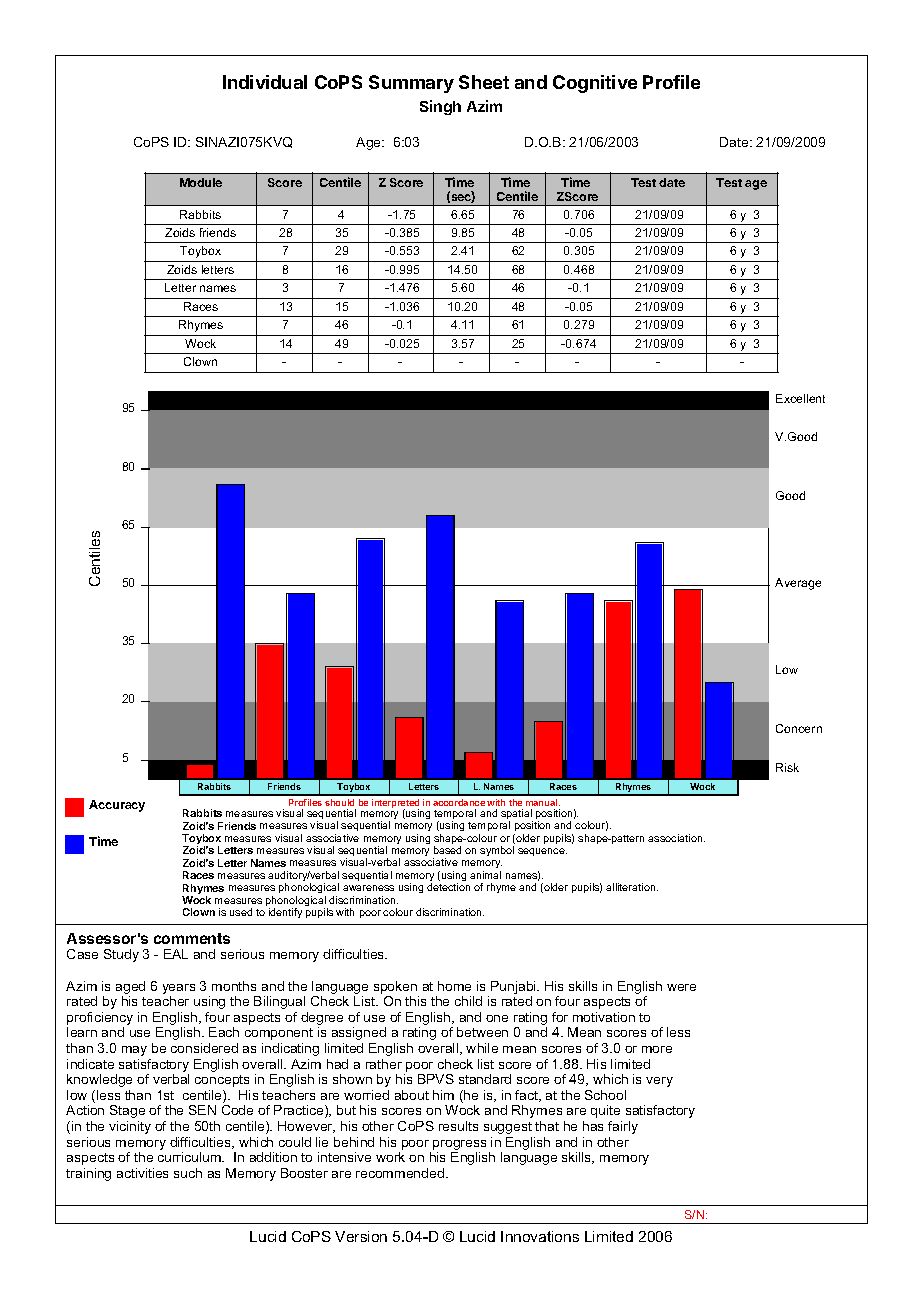 The width and height of the screenshot is (924, 1308). Describe the element at coordinates (798, 584) in the screenshot. I see `Average` at that location.
